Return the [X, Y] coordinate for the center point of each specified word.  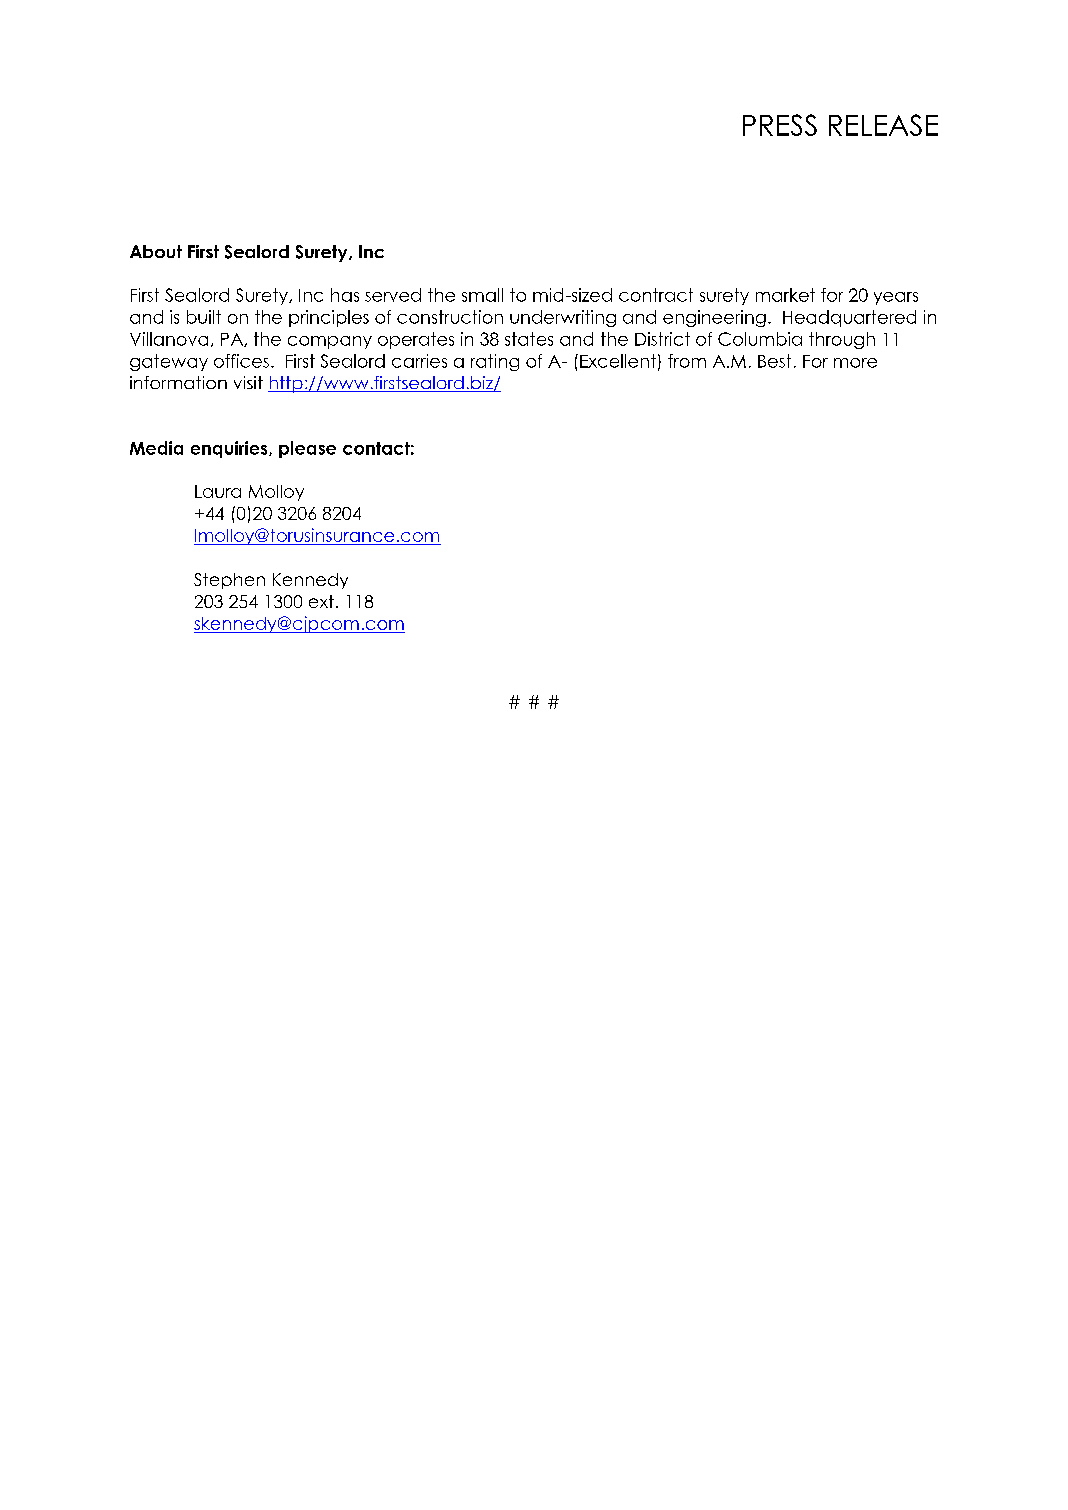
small [482, 295]
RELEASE [883, 125]
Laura [218, 491]
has [345, 295]
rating [495, 362]
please [307, 449]
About [156, 251]
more [855, 363]
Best [774, 361]
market [785, 295]
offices [241, 361]
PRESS [780, 125]
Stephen [229, 581]
